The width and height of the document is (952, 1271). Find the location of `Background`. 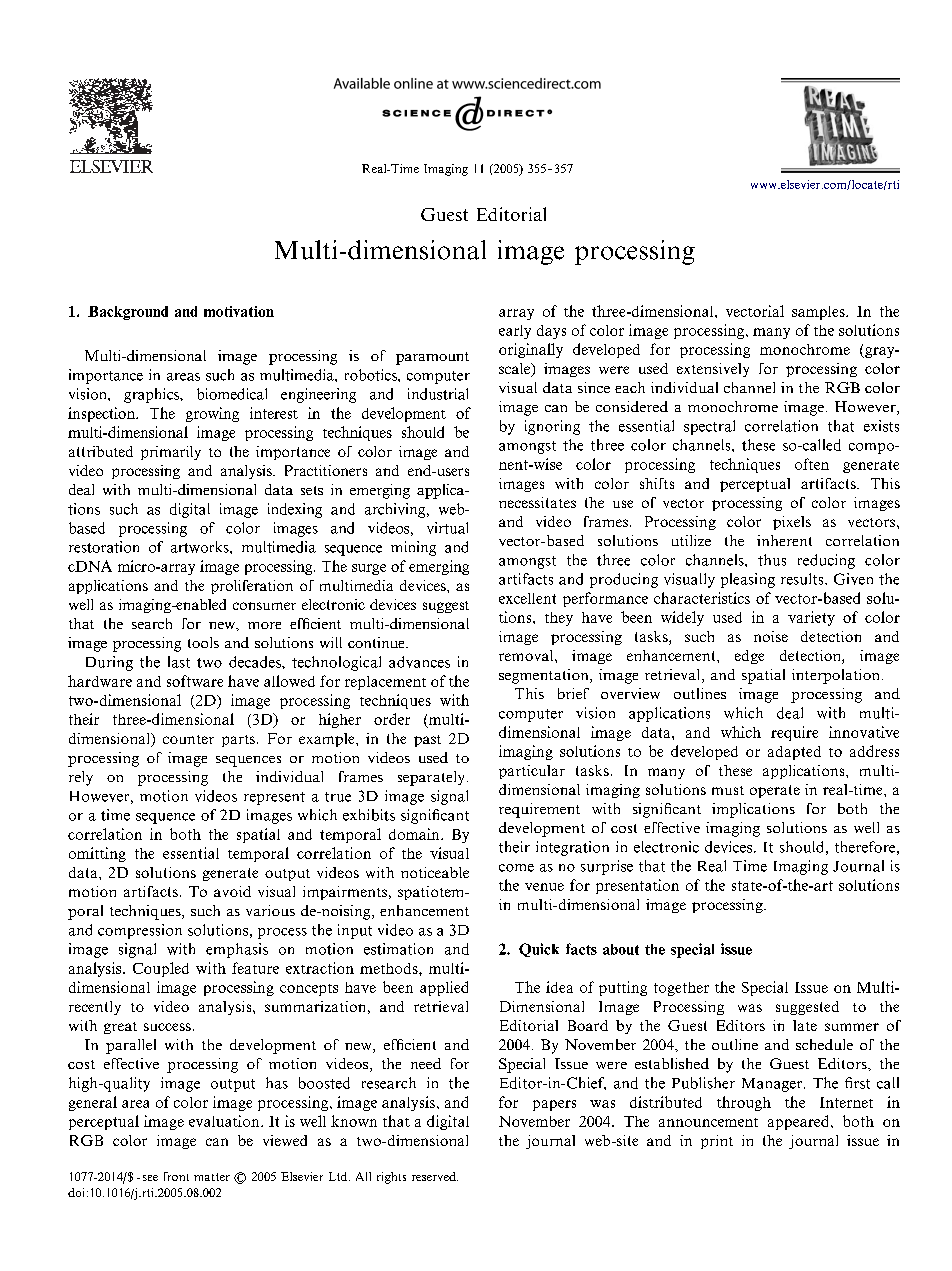

Background is located at coordinates (128, 313).
